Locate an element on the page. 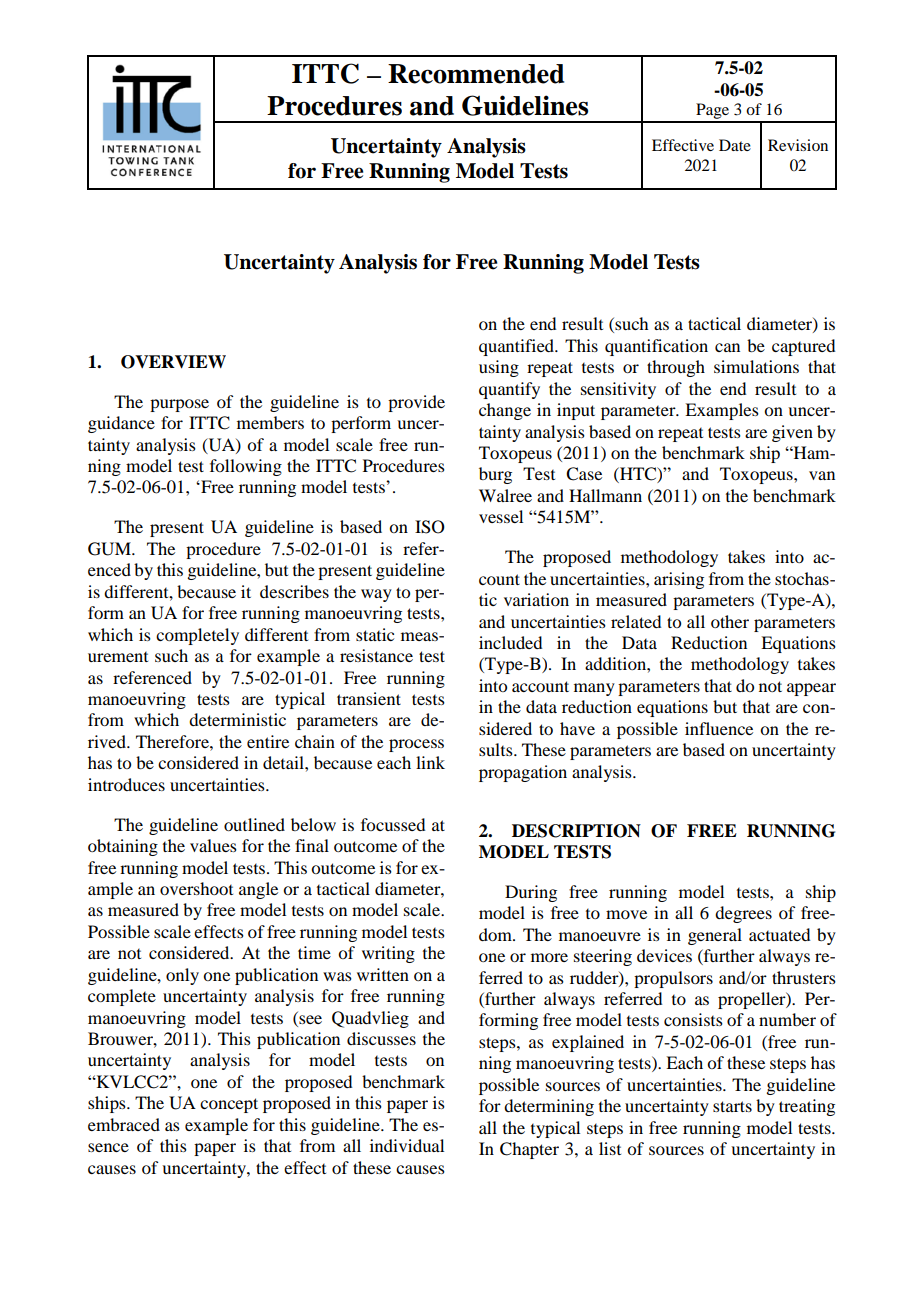 This document has height=1307, width=924. During is located at coordinates (531, 893).
